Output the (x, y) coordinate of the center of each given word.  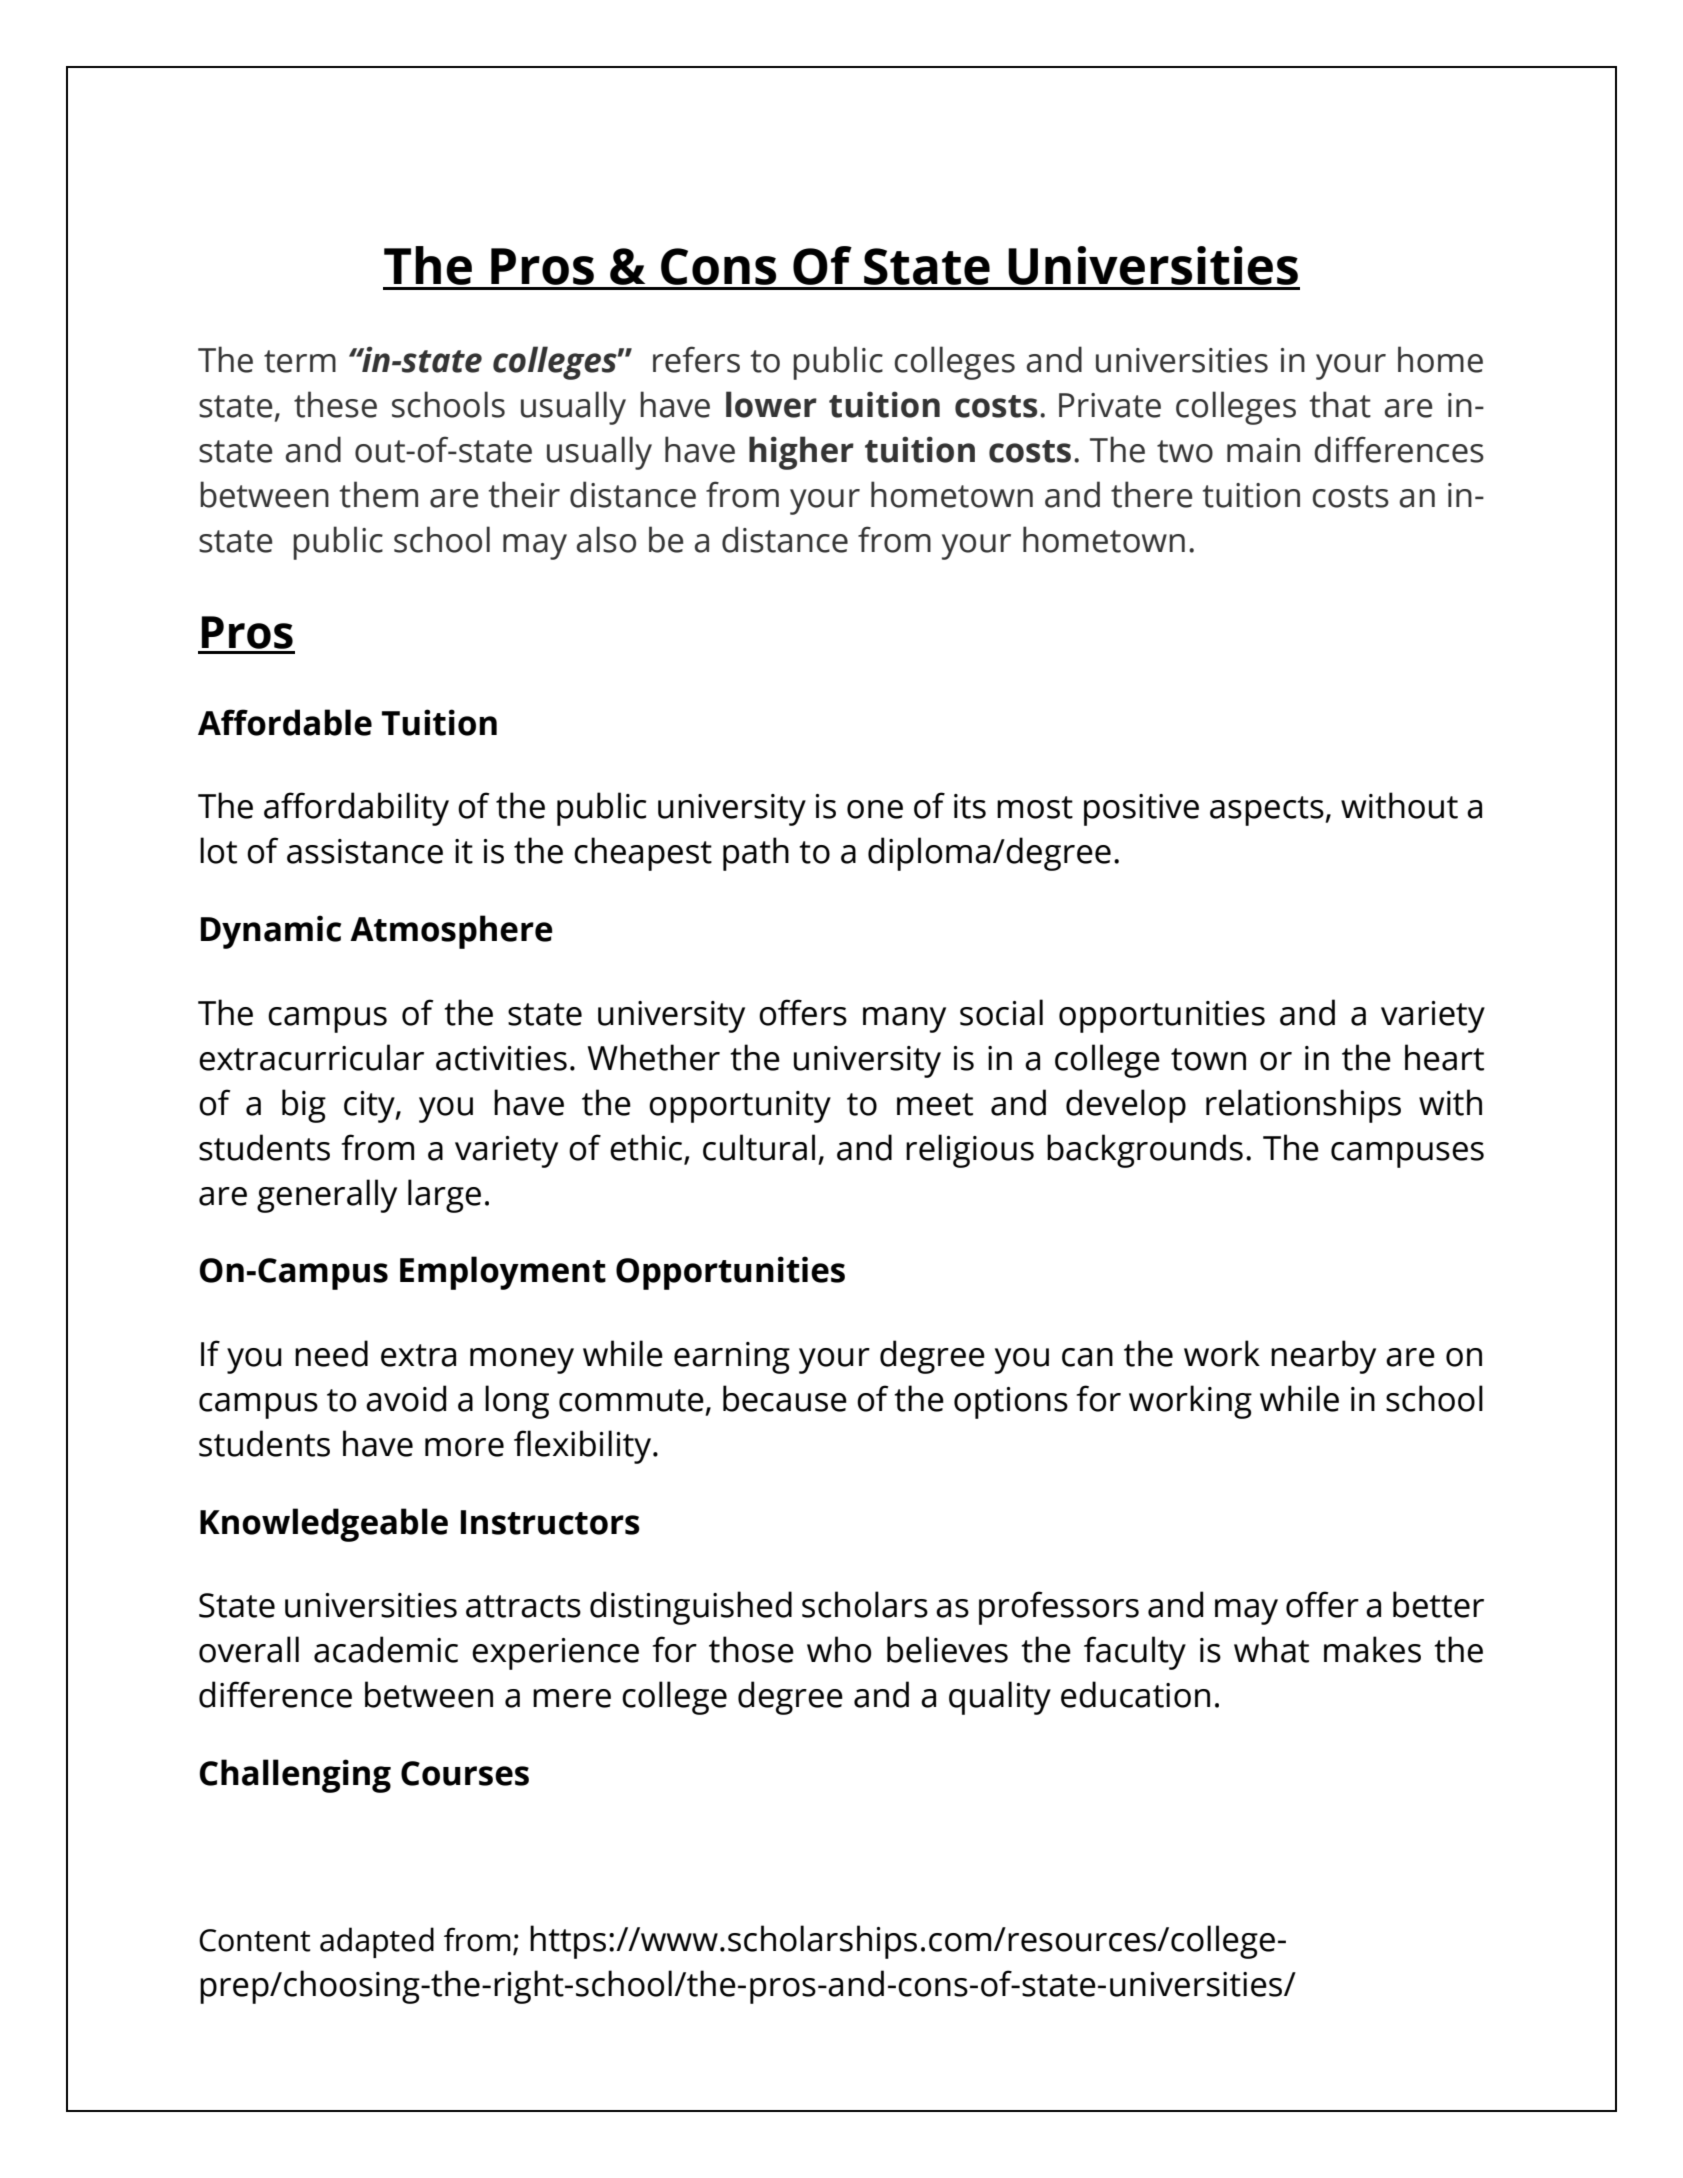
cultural (759, 1147)
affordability (356, 809)
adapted (377, 1942)
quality (1000, 1698)
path (756, 854)
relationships (1303, 1106)
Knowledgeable (324, 1525)
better (1438, 1604)
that (1340, 404)
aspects (1268, 811)
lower (771, 404)
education (1135, 1694)
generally (327, 1196)
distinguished (691, 1608)
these (335, 404)
